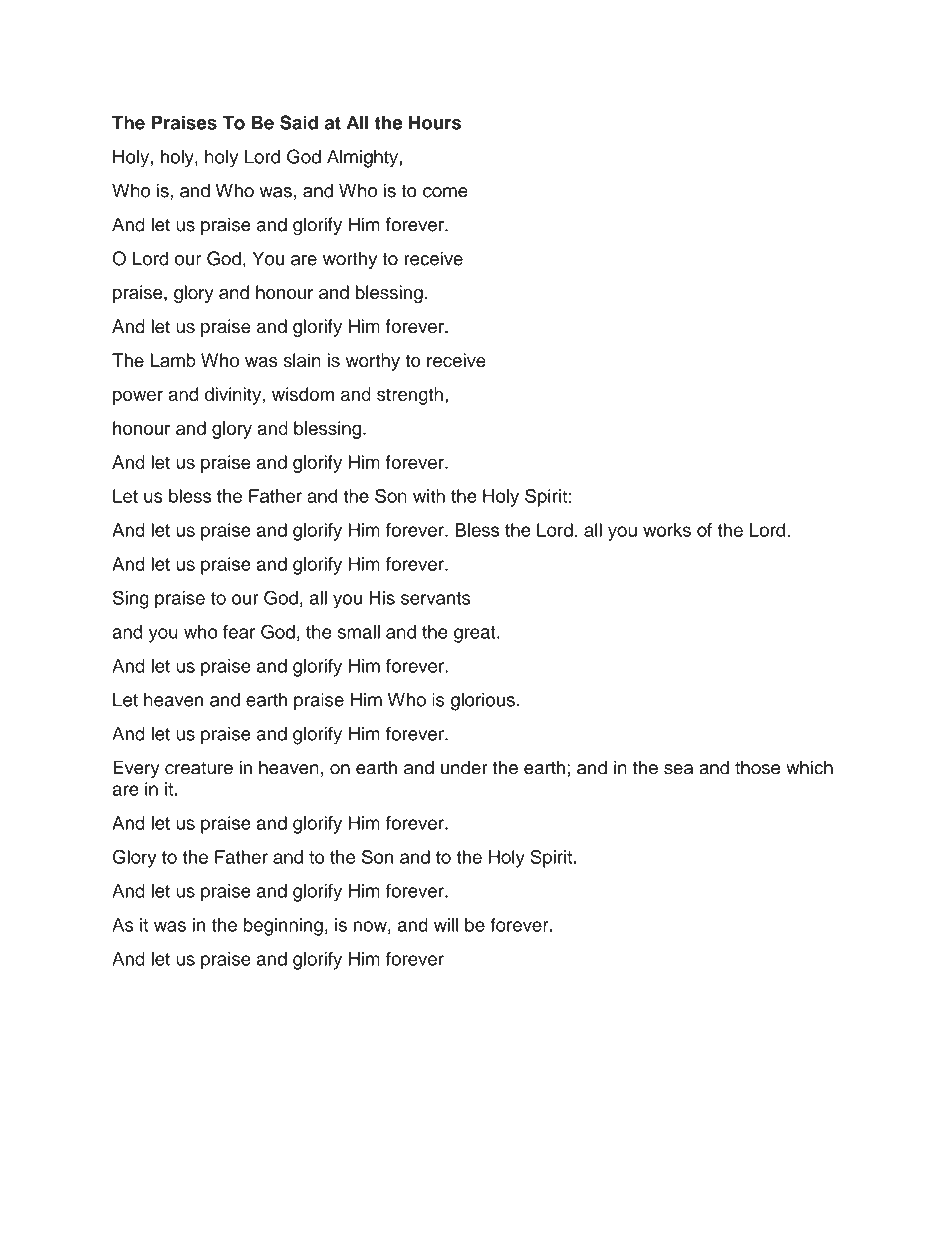 The height and width of the screenshot is (1233, 952). Describe the element at coordinates (173, 360) in the screenshot. I see `Lamb` at that location.
